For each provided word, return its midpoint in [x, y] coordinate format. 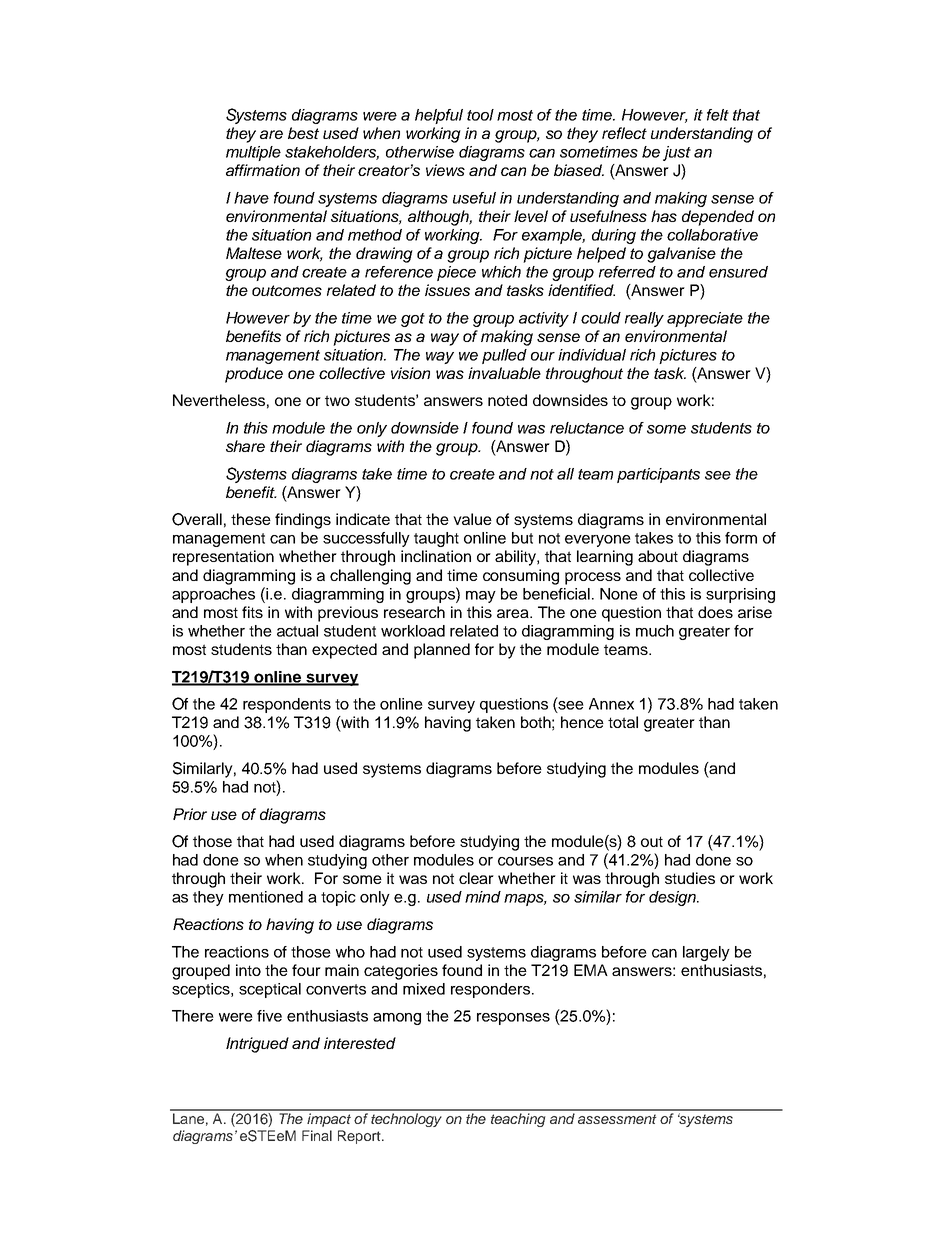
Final [317, 1135]
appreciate [705, 319]
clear [476, 878]
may [481, 597]
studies [690, 878]
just [677, 153]
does [715, 612]
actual [297, 631]
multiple [253, 153]
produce [254, 375]
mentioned [266, 897]
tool [480, 115]
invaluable [504, 373]
